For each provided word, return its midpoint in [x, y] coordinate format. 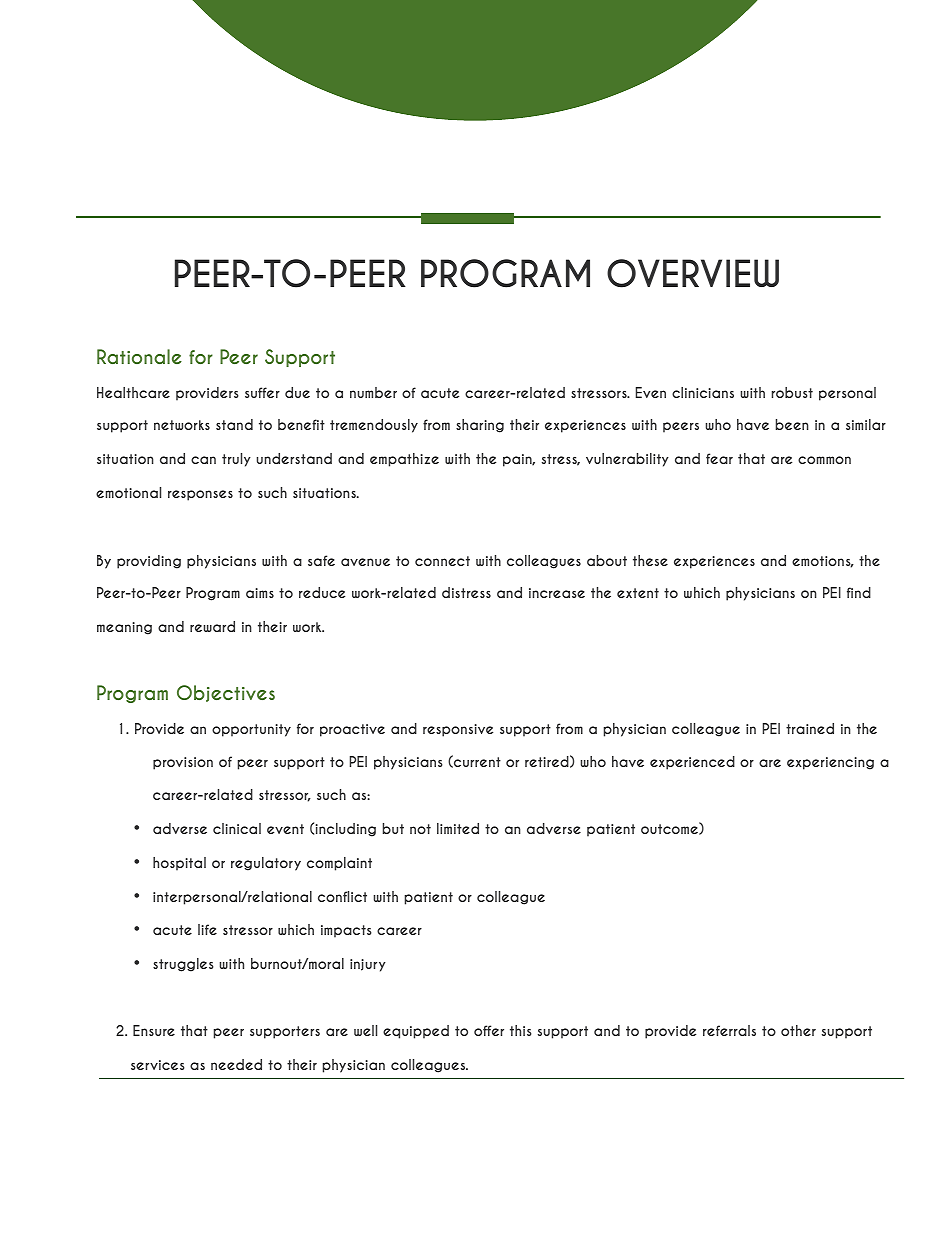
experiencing [830, 763]
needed [236, 1064]
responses [200, 495]
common [824, 460]
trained [810, 728]
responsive [458, 730]
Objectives [226, 693]
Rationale [139, 356]
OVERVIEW [693, 273]
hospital [179, 864]
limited [458, 828]
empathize [404, 460]
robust [792, 392]
